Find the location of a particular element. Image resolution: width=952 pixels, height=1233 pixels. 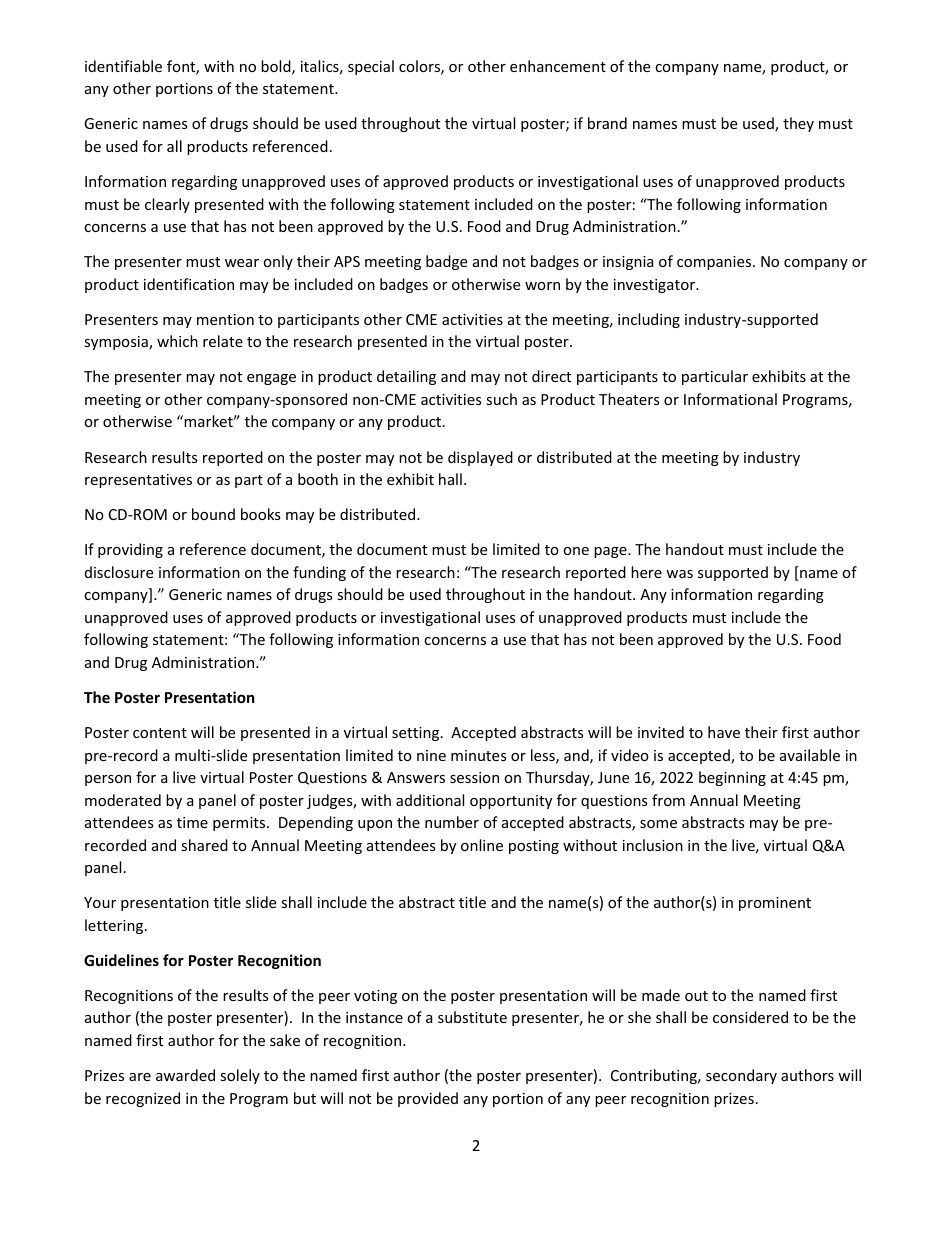

was is located at coordinates (679, 574).
